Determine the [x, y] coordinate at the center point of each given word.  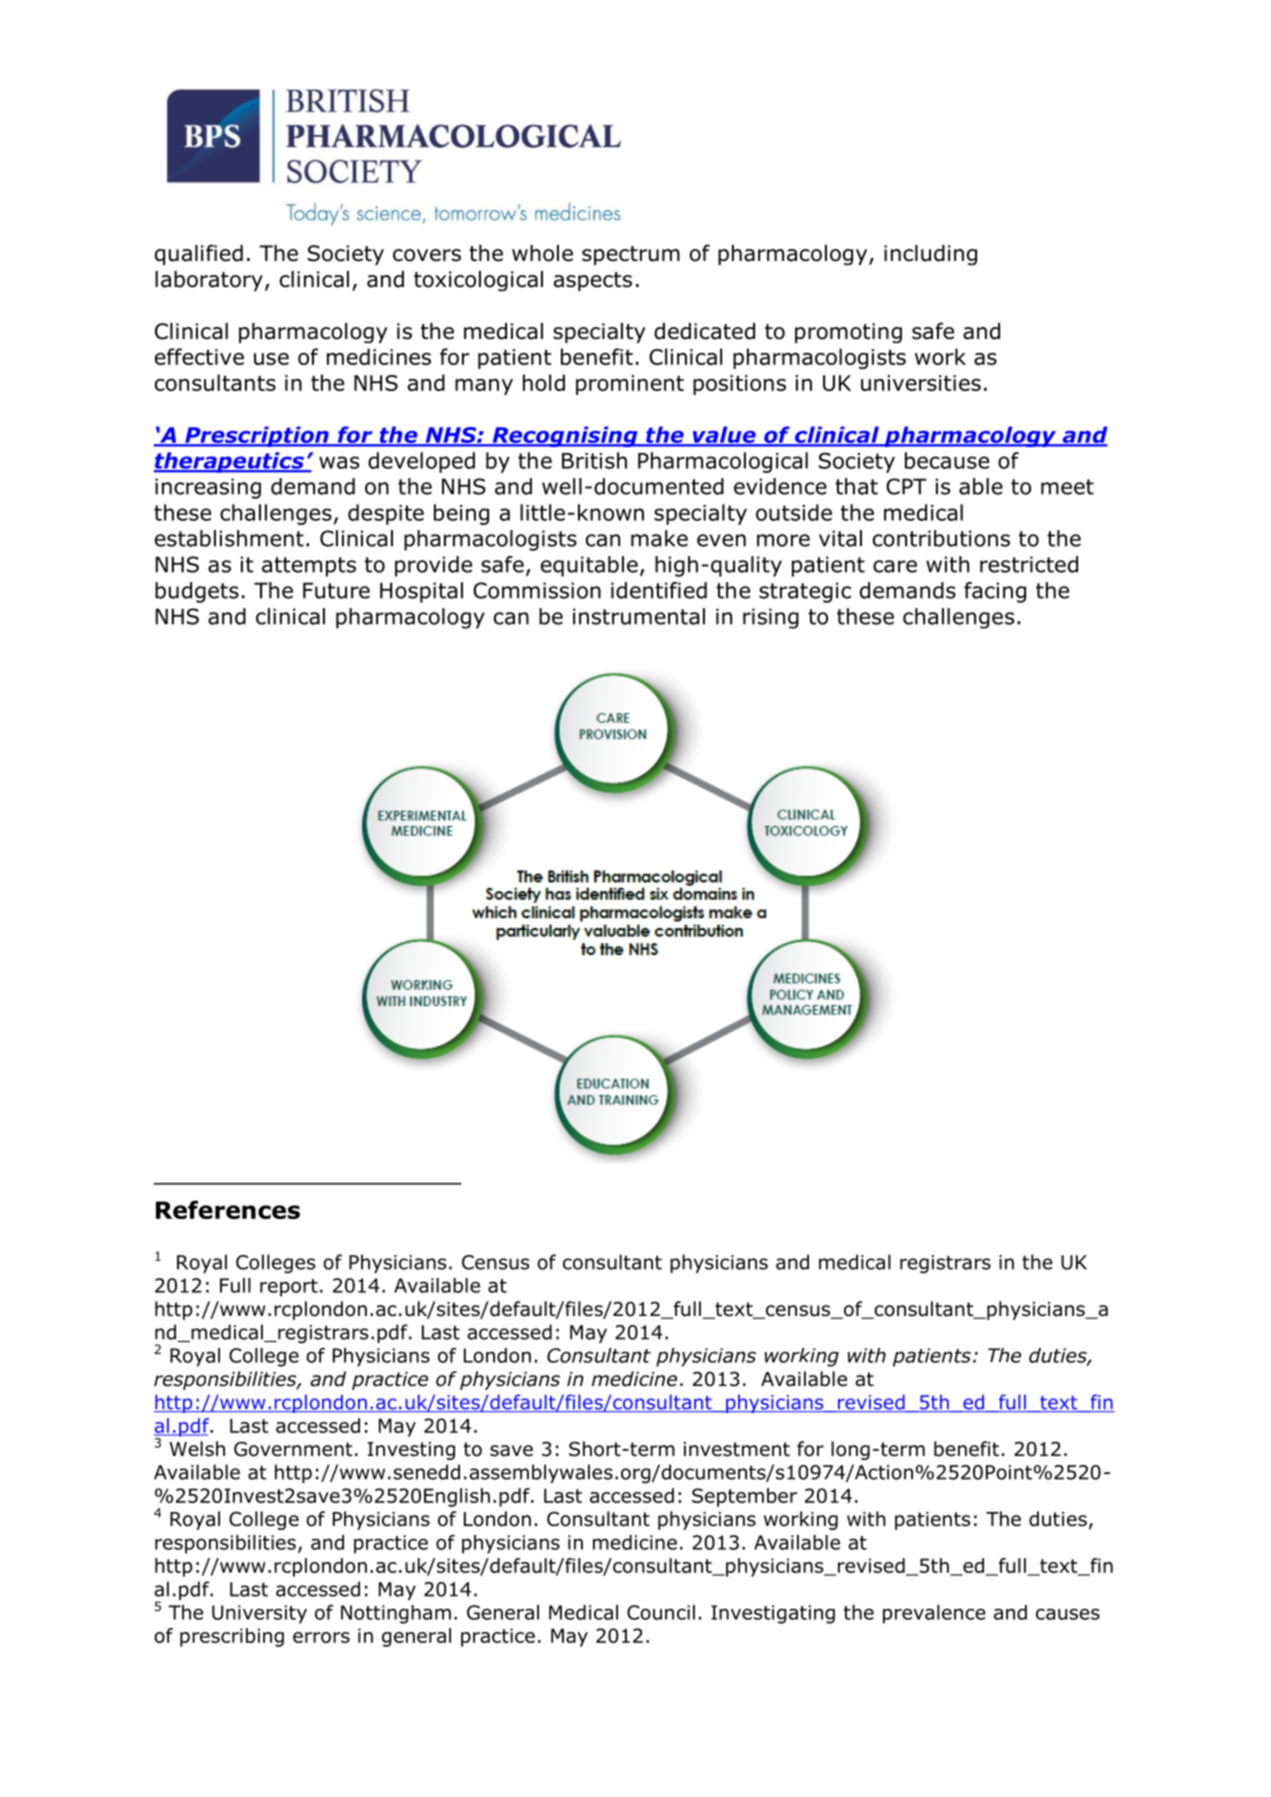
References [228, 1209]
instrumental [639, 616]
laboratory [209, 281]
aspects [593, 281]
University [259, 1614]
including [930, 255]
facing [995, 592]
